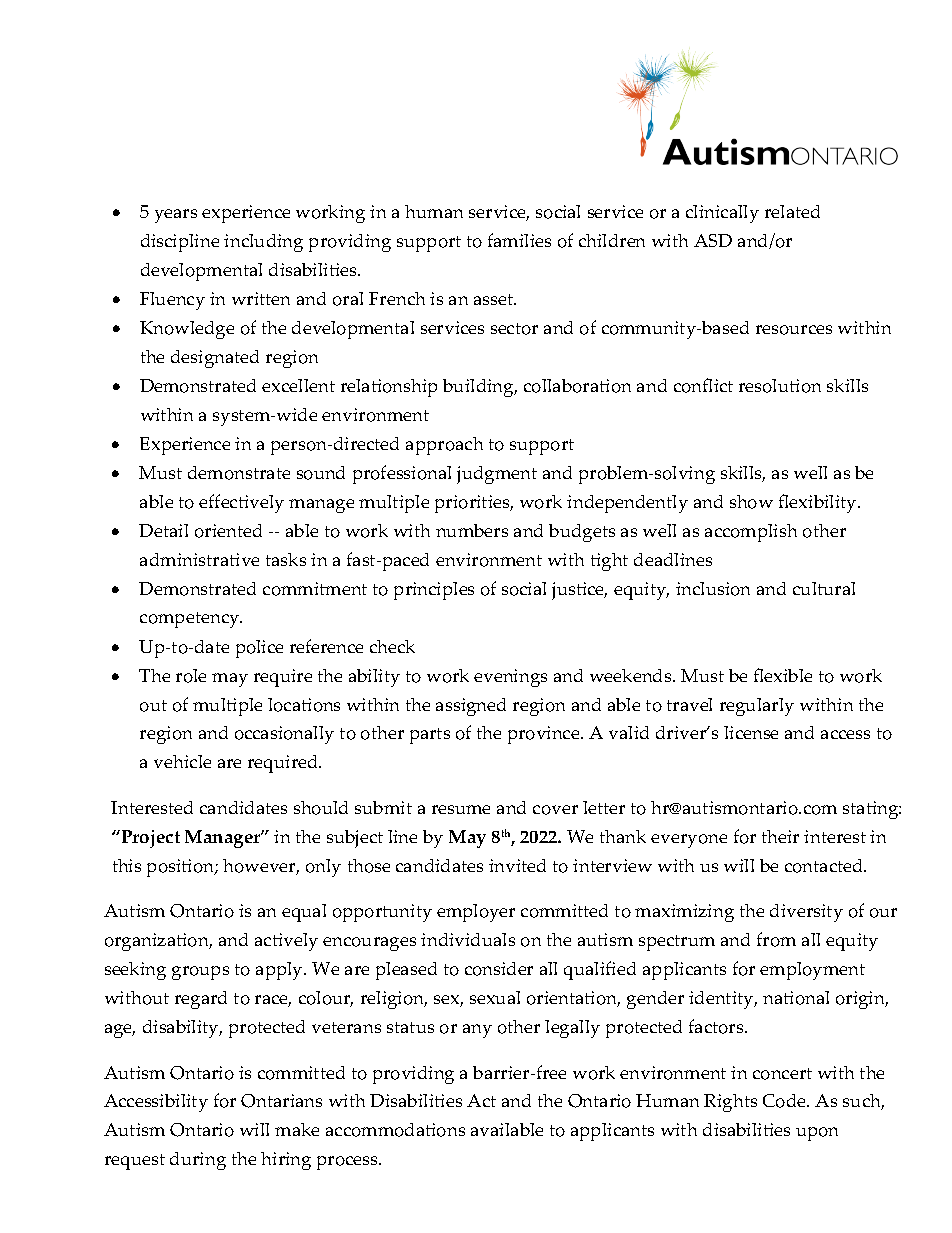 Image resolution: width=952 pixels, height=1233 pixels. Describe the element at coordinates (395, 1130) in the screenshot. I see `accommodations` at that location.
